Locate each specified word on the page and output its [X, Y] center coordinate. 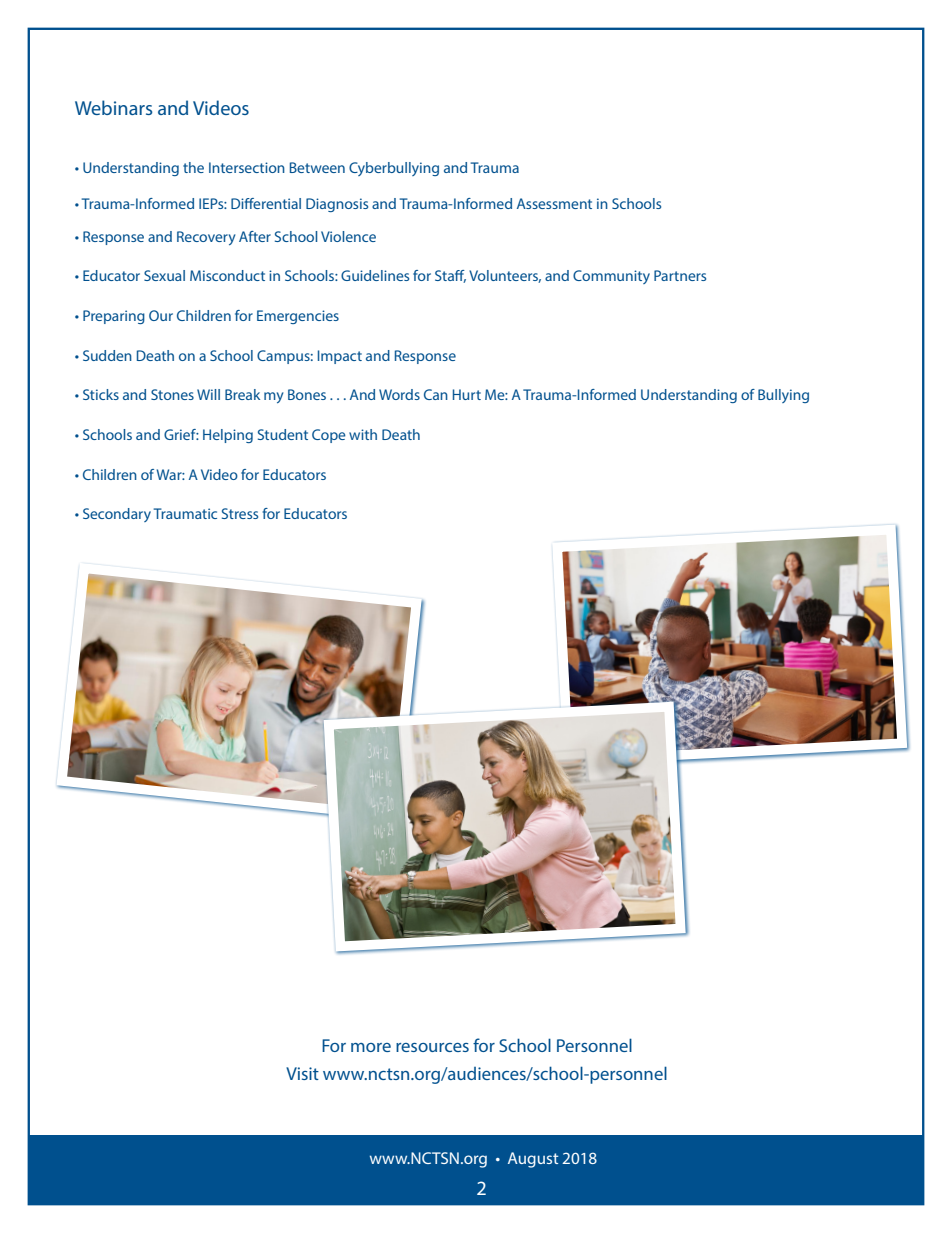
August [533, 1160]
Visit [302, 1073]
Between [317, 167]
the [193, 167]
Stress [240, 513]
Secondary [117, 515]
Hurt [467, 394]
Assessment [554, 203]
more [371, 1047]
